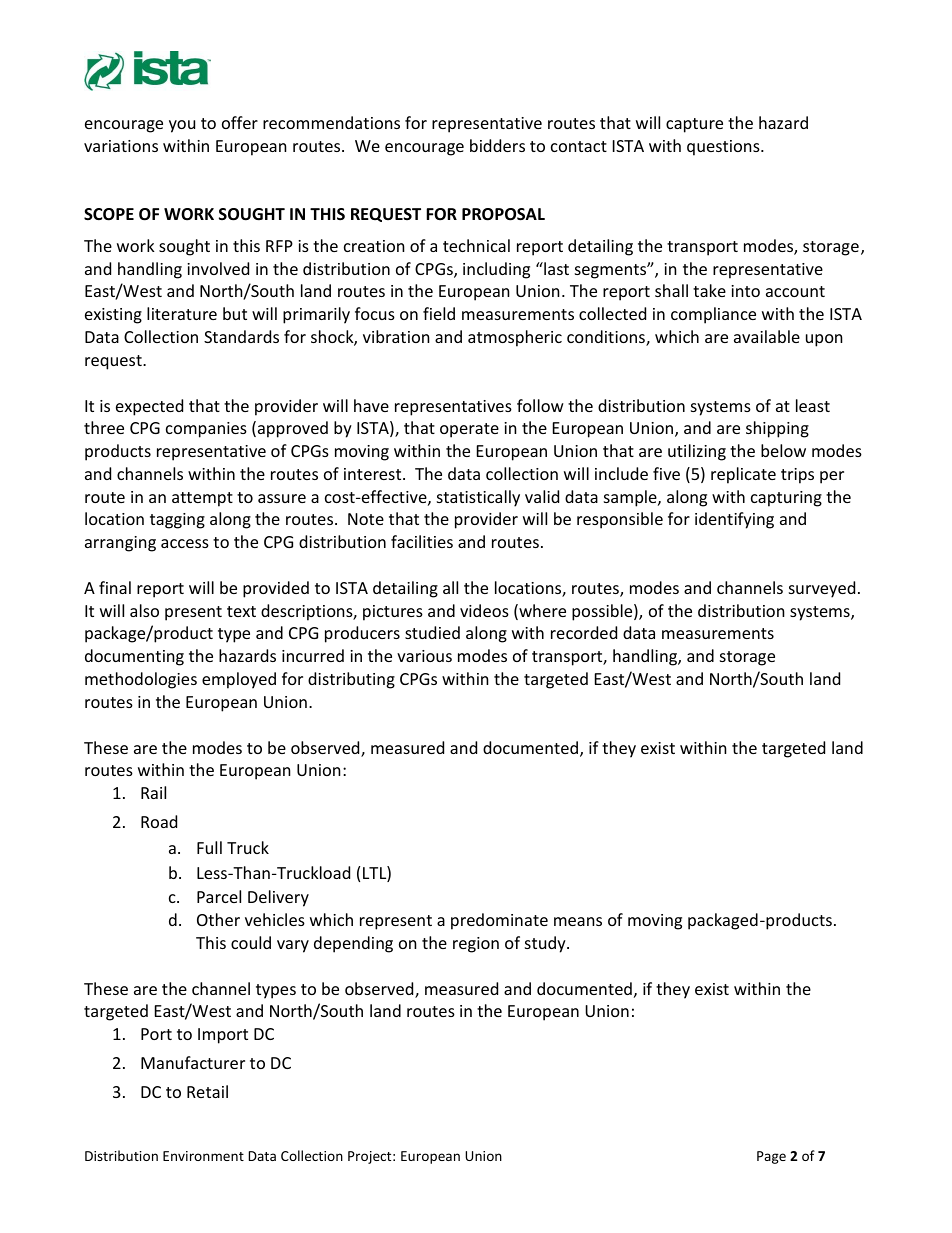 The width and height of the page is (952, 1233). I want to click on studied, so click(432, 632).
